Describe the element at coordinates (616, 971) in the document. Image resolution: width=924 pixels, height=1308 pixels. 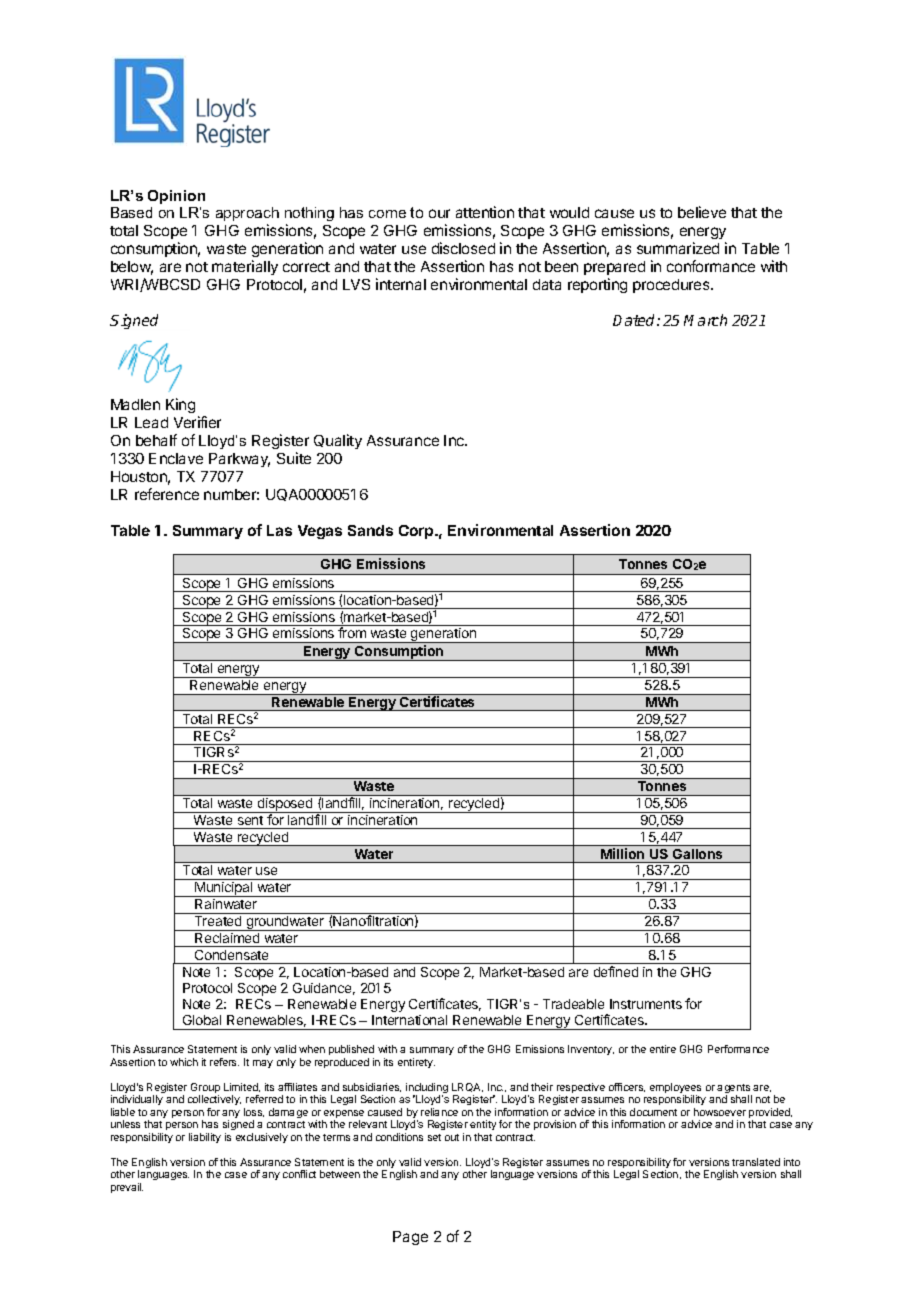
I see `defined` at that location.
